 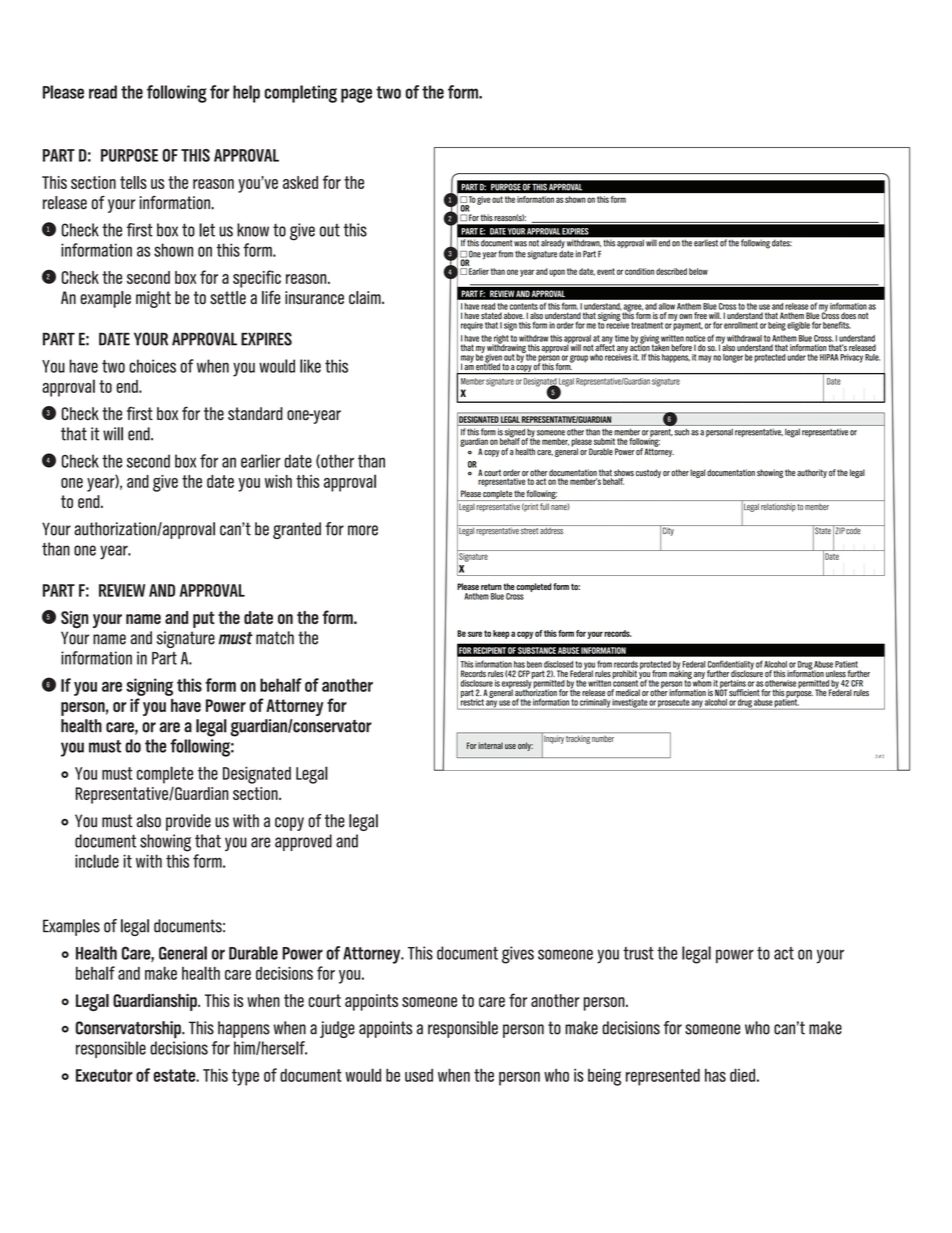 I want to click on put, so click(x=204, y=619).
